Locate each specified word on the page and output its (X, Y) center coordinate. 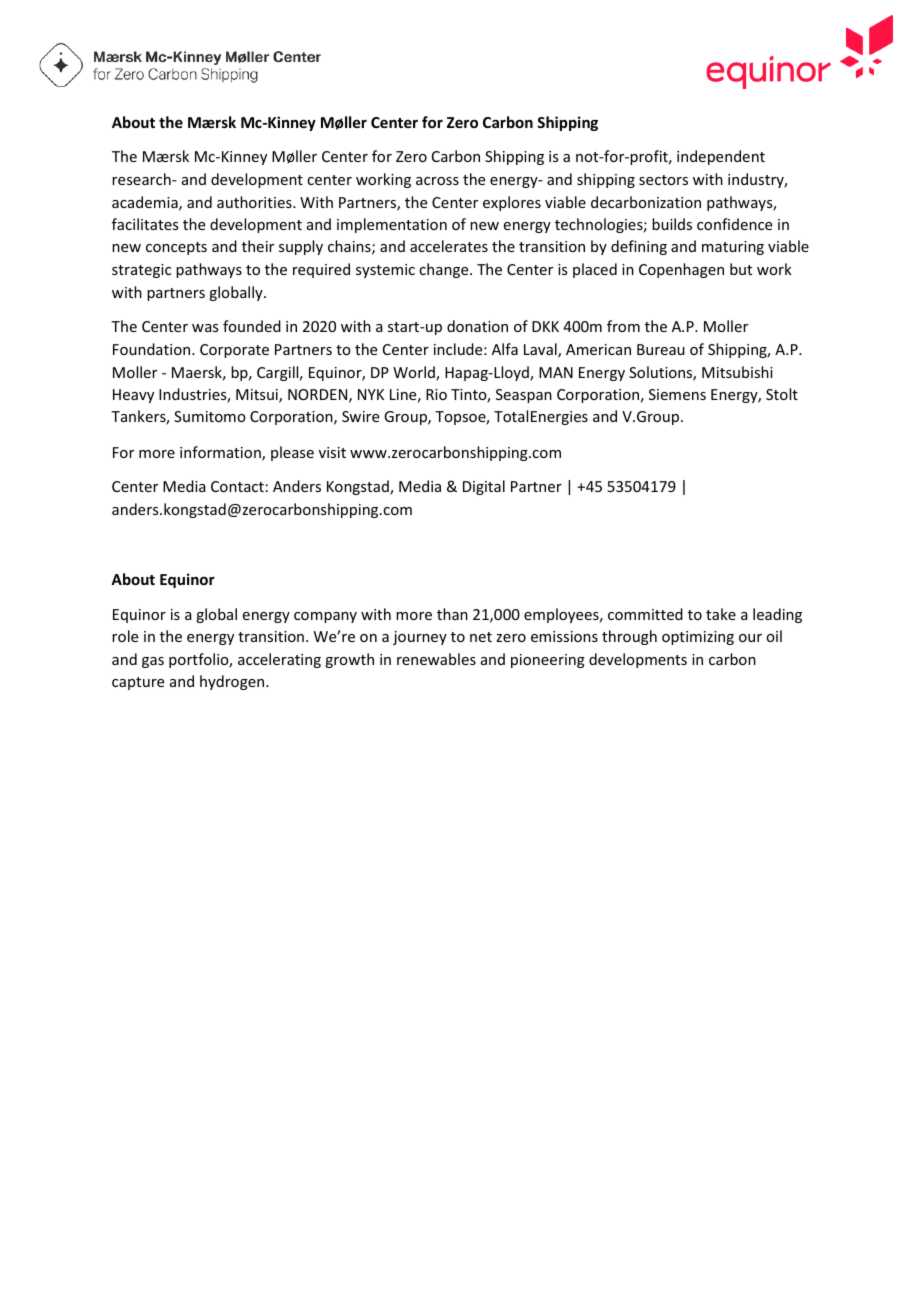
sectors (663, 180)
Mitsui (258, 396)
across (437, 181)
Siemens (677, 394)
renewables (436, 659)
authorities (255, 202)
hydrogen (233, 682)
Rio (436, 394)
